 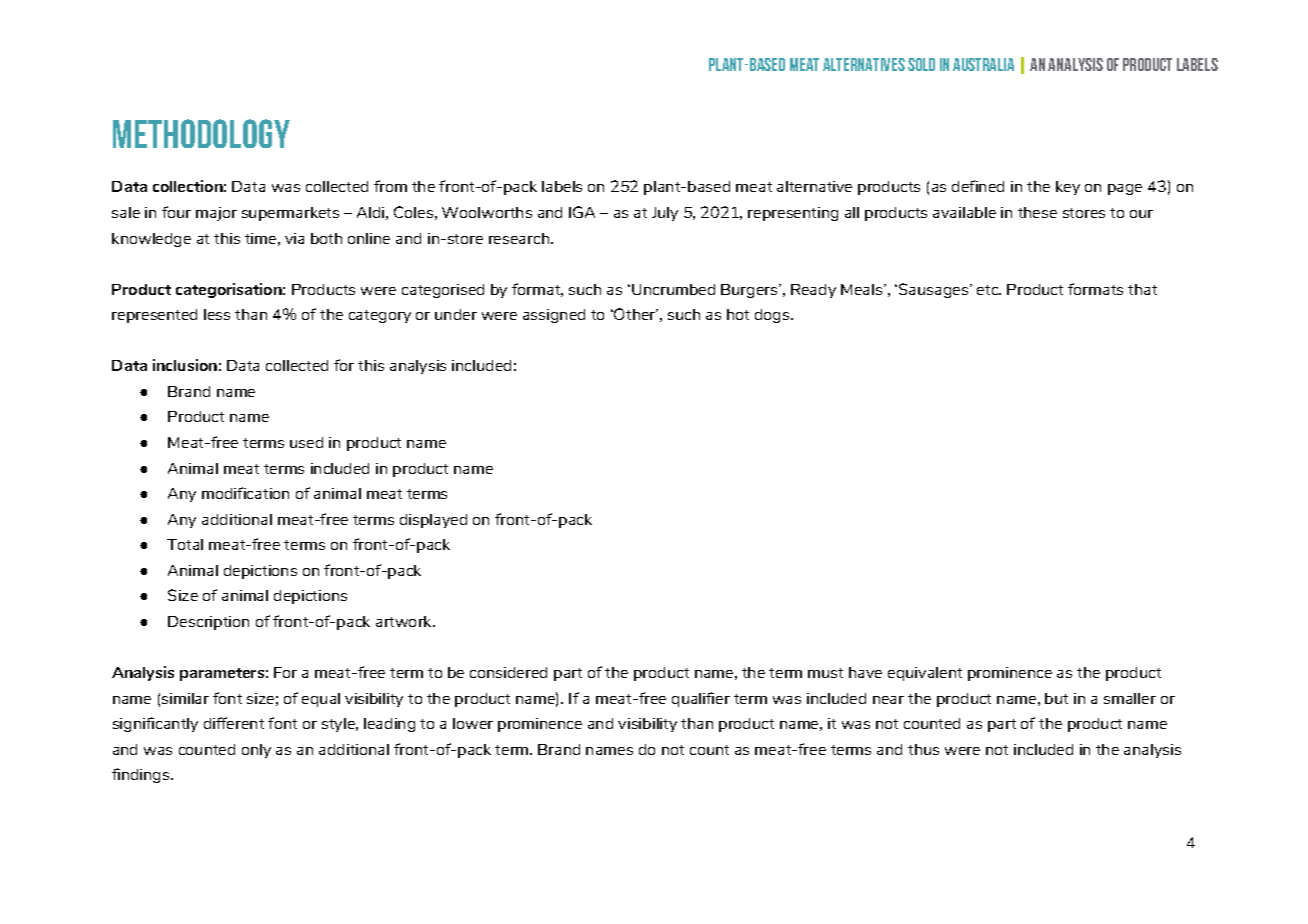 What do you see at coordinates (306, 442) in the screenshot?
I see `used` at bounding box center [306, 442].
